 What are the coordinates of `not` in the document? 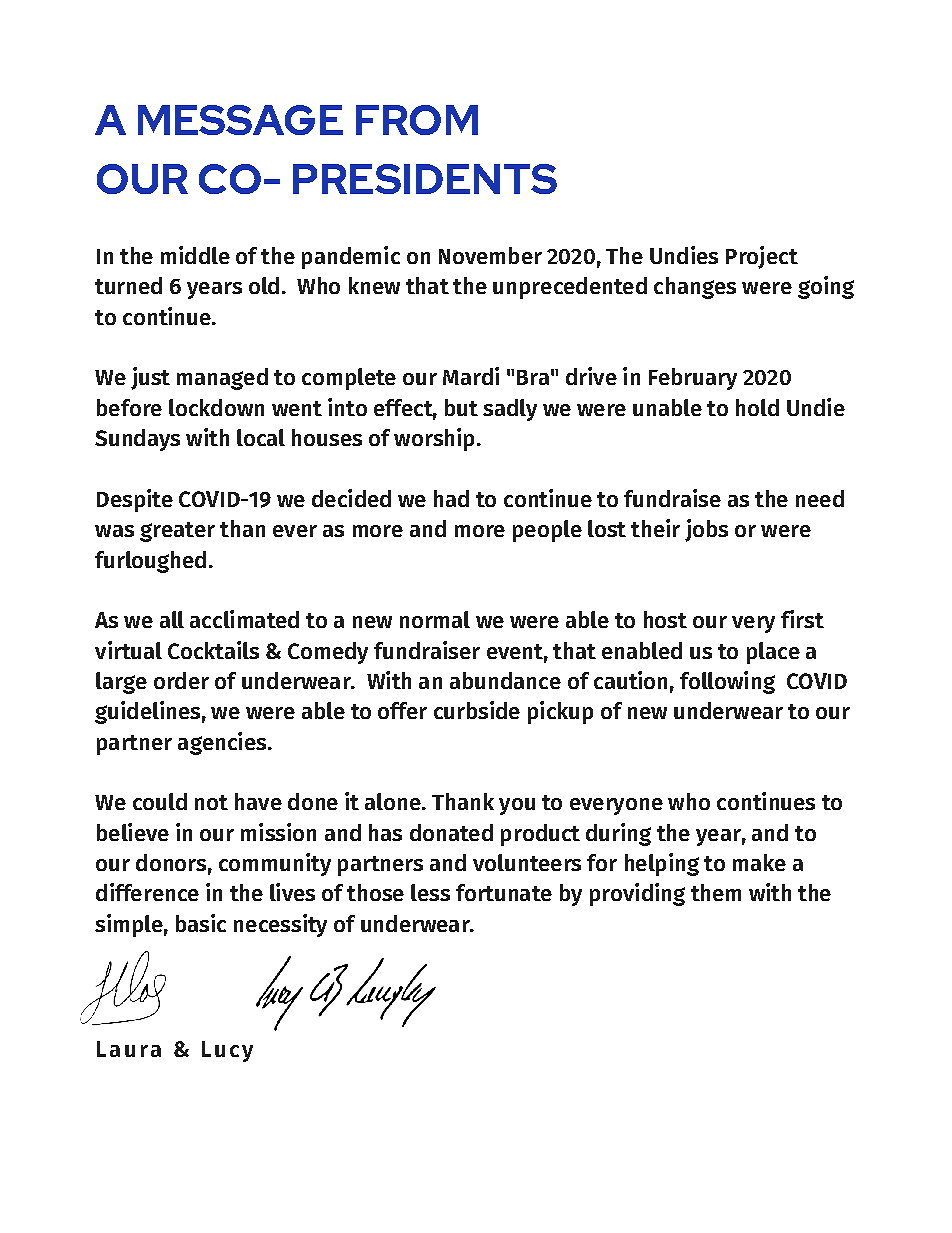 It's located at (211, 802).
